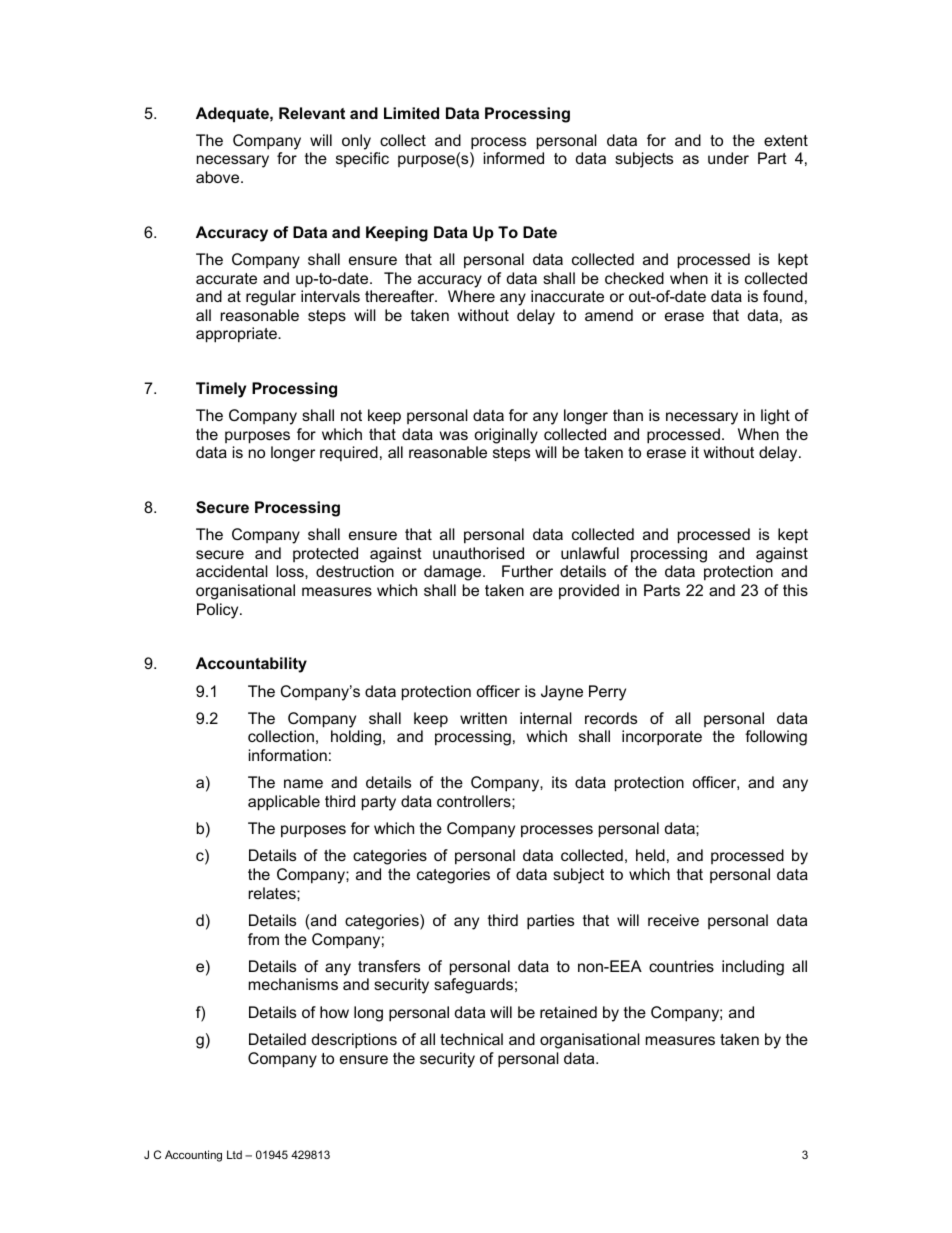 This screenshot has width=952, height=1233. I want to click on informed, so click(514, 158).
